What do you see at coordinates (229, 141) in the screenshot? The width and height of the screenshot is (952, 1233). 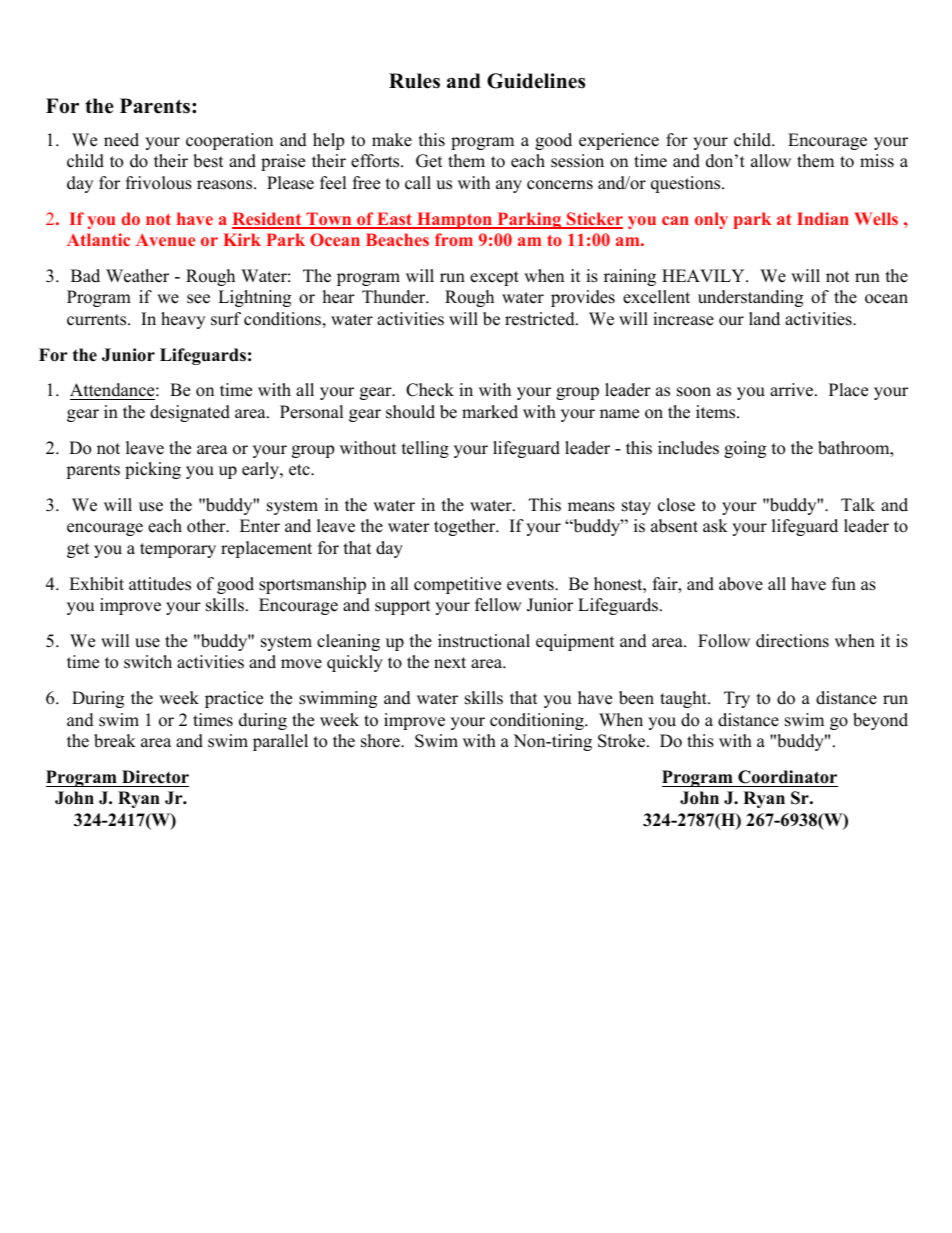 I see `cooperation` at bounding box center [229, 141].
